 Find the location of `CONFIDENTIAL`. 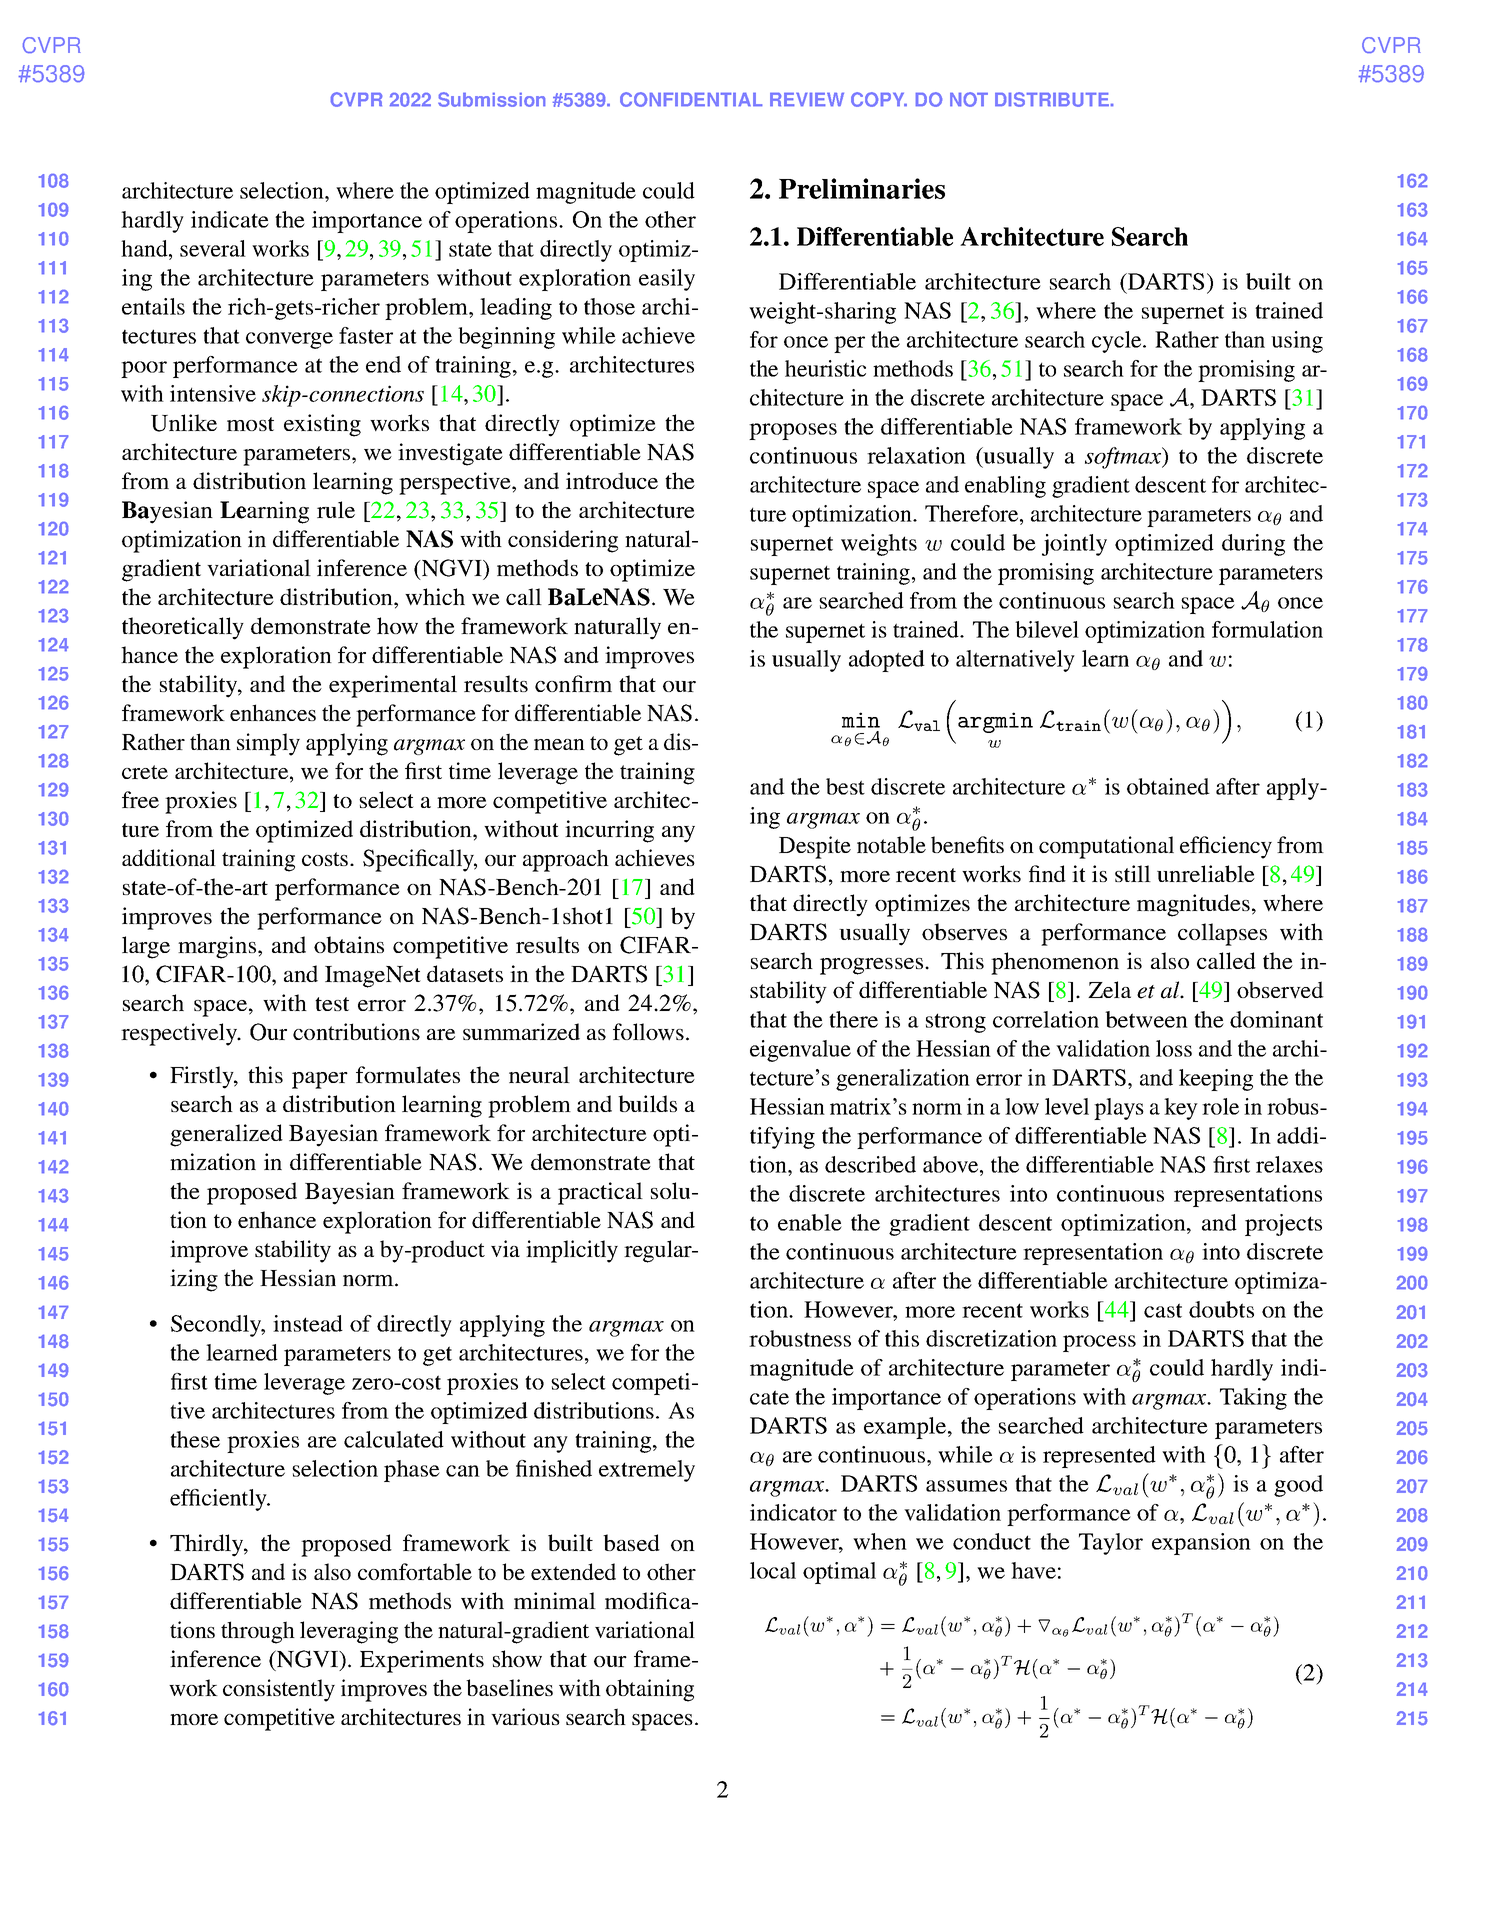

CONFIDENTIAL is located at coordinates (691, 99).
